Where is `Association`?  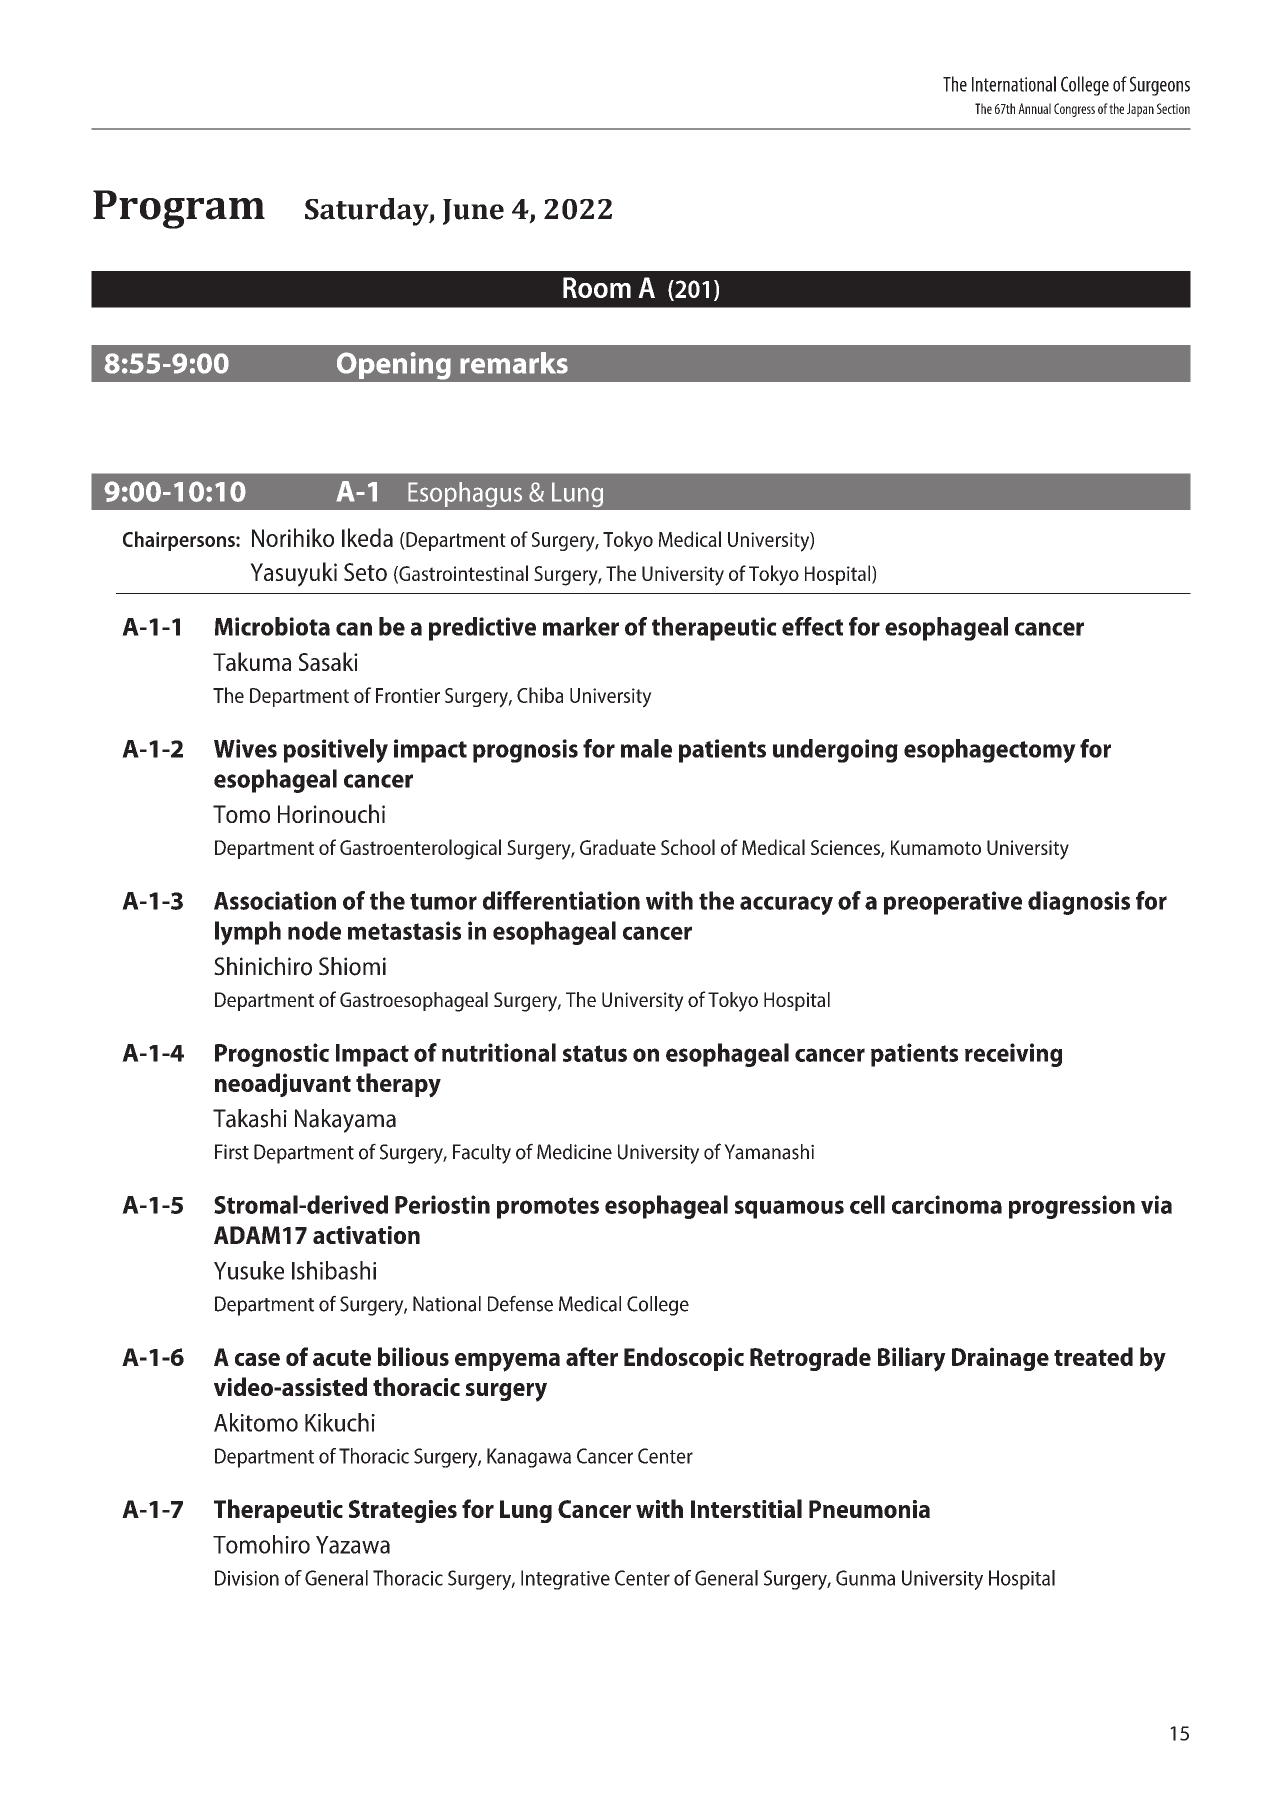 Association is located at coordinates (275, 900).
